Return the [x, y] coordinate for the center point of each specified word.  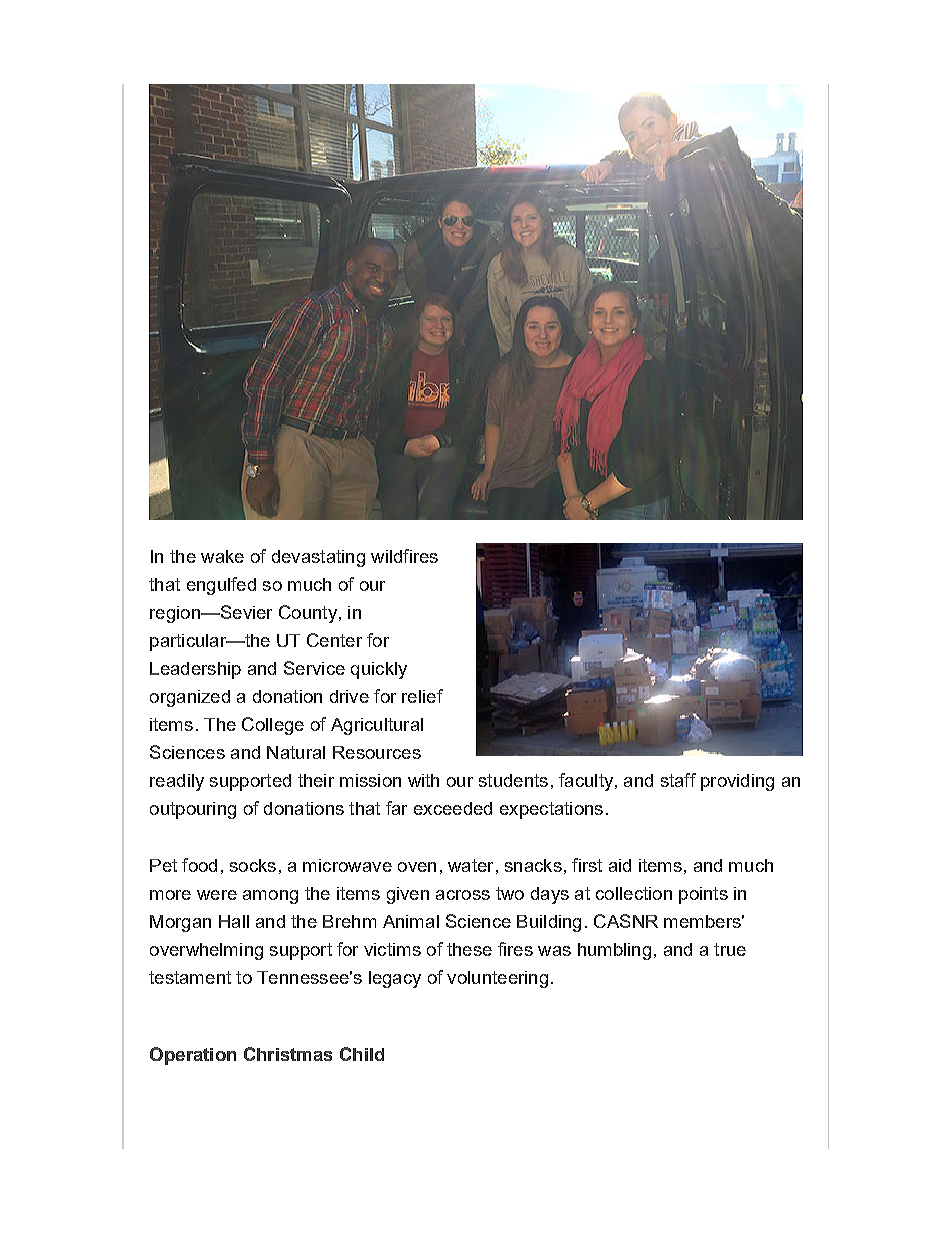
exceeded [453, 808]
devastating [318, 558]
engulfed [221, 586]
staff [678, 780]
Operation [193, 1056]
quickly [379, 670]
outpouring [193, 810]
